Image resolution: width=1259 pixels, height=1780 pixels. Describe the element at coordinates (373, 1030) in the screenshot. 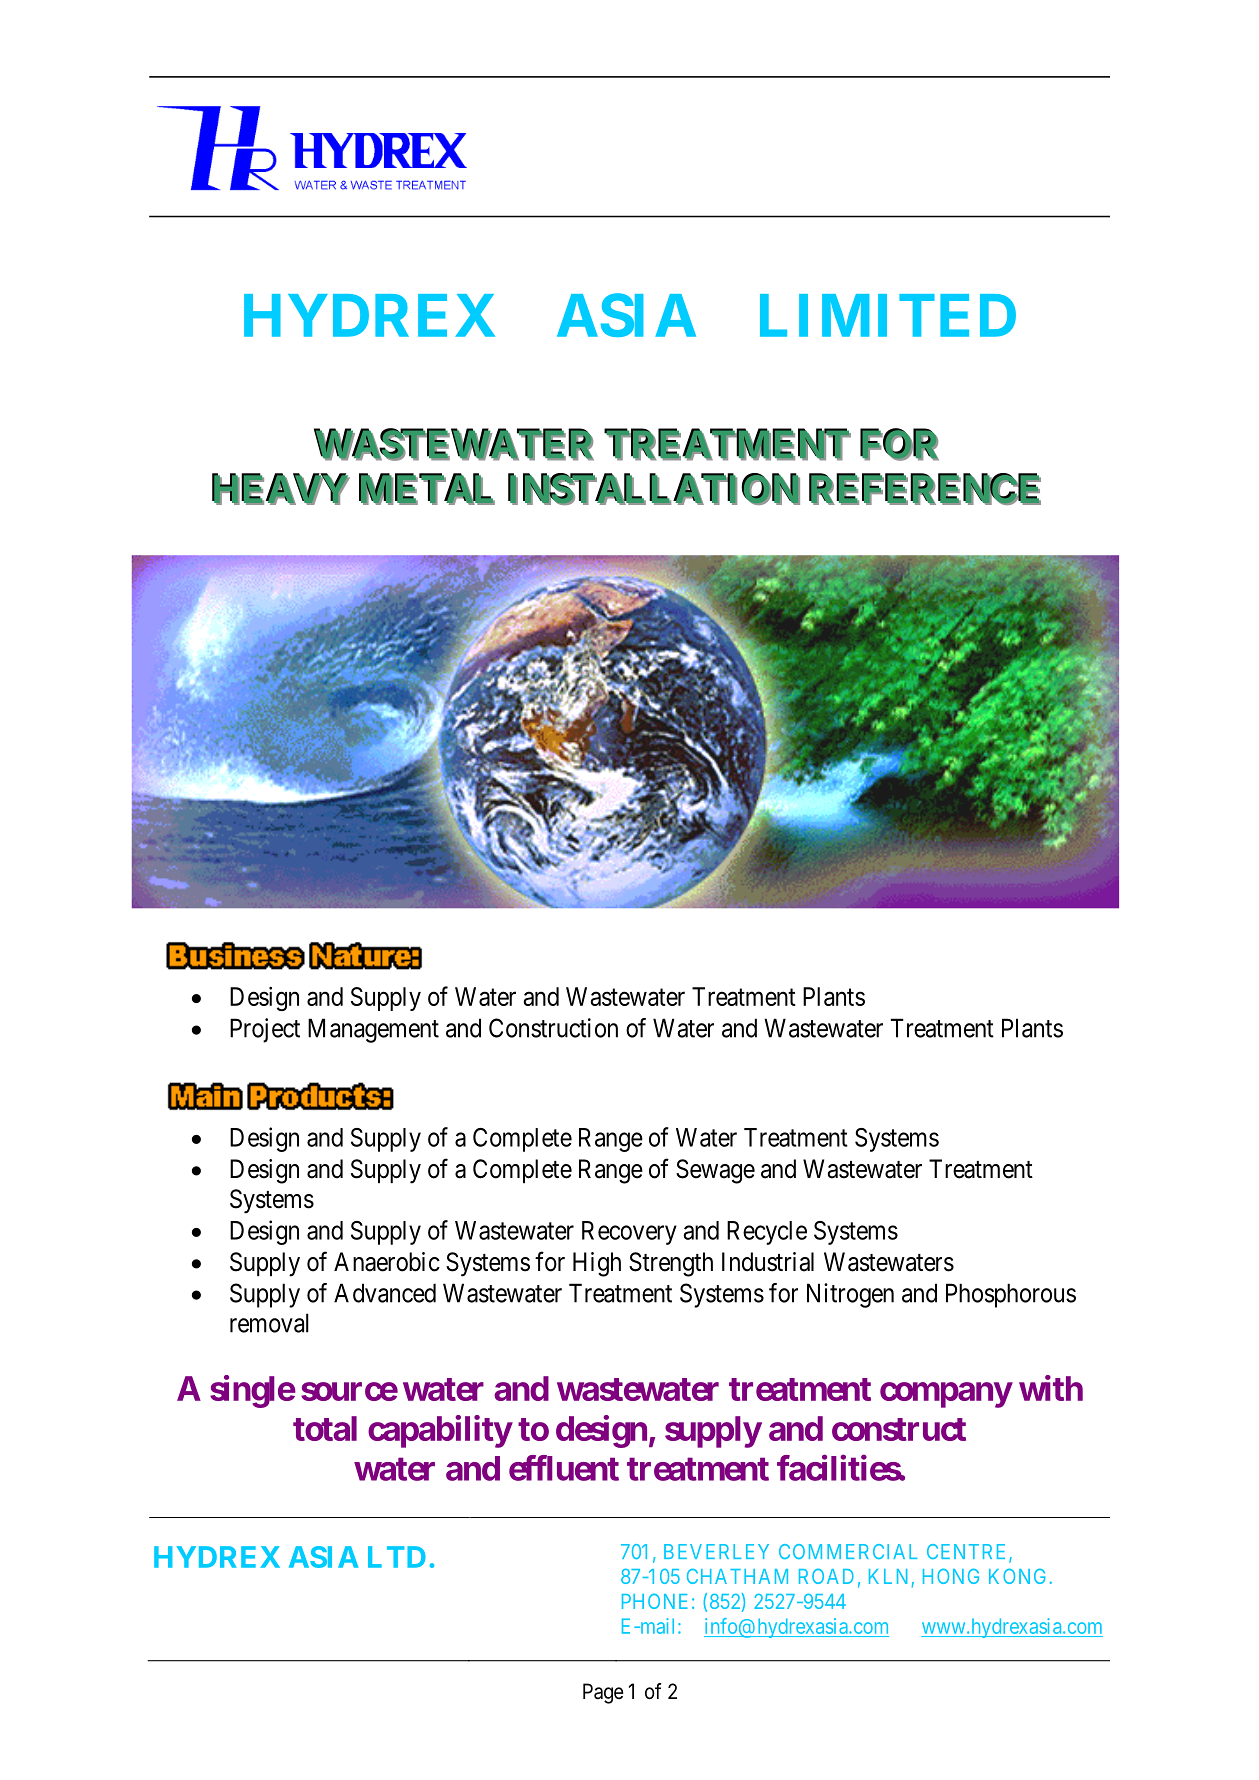

I see `Management` at that location.
